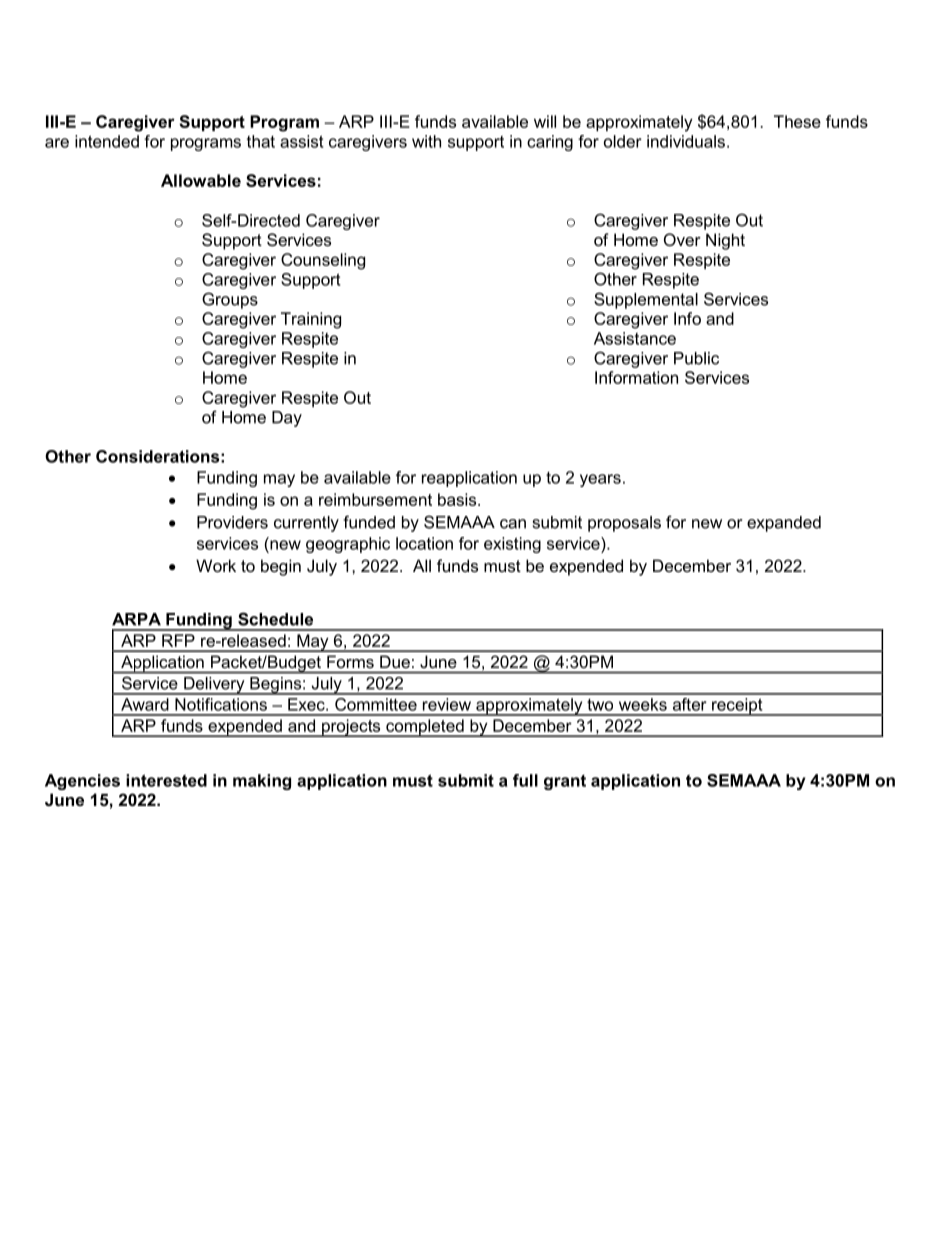 Image resolution: width=952 pixels, height=1233 pixels. I want to click on Day, so click(287, 419).
